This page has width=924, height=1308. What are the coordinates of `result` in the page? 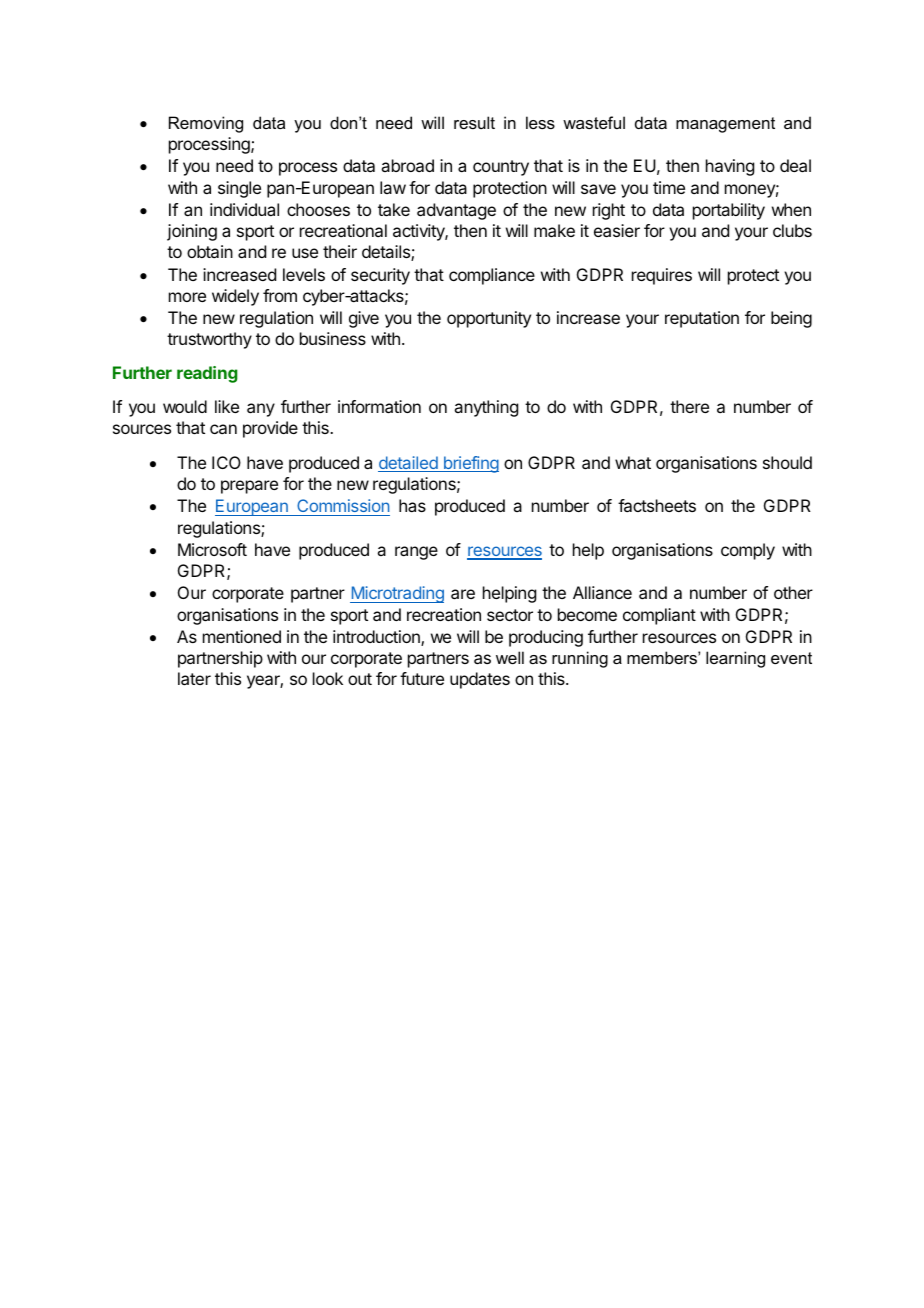 It's located at (474, 122).
